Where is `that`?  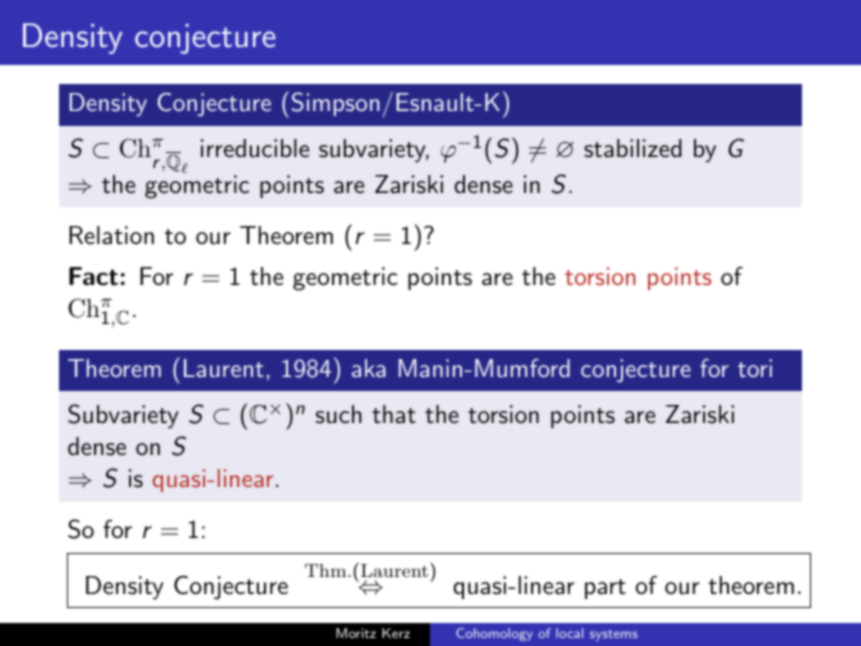 that is located at coordinates (394, 414).
